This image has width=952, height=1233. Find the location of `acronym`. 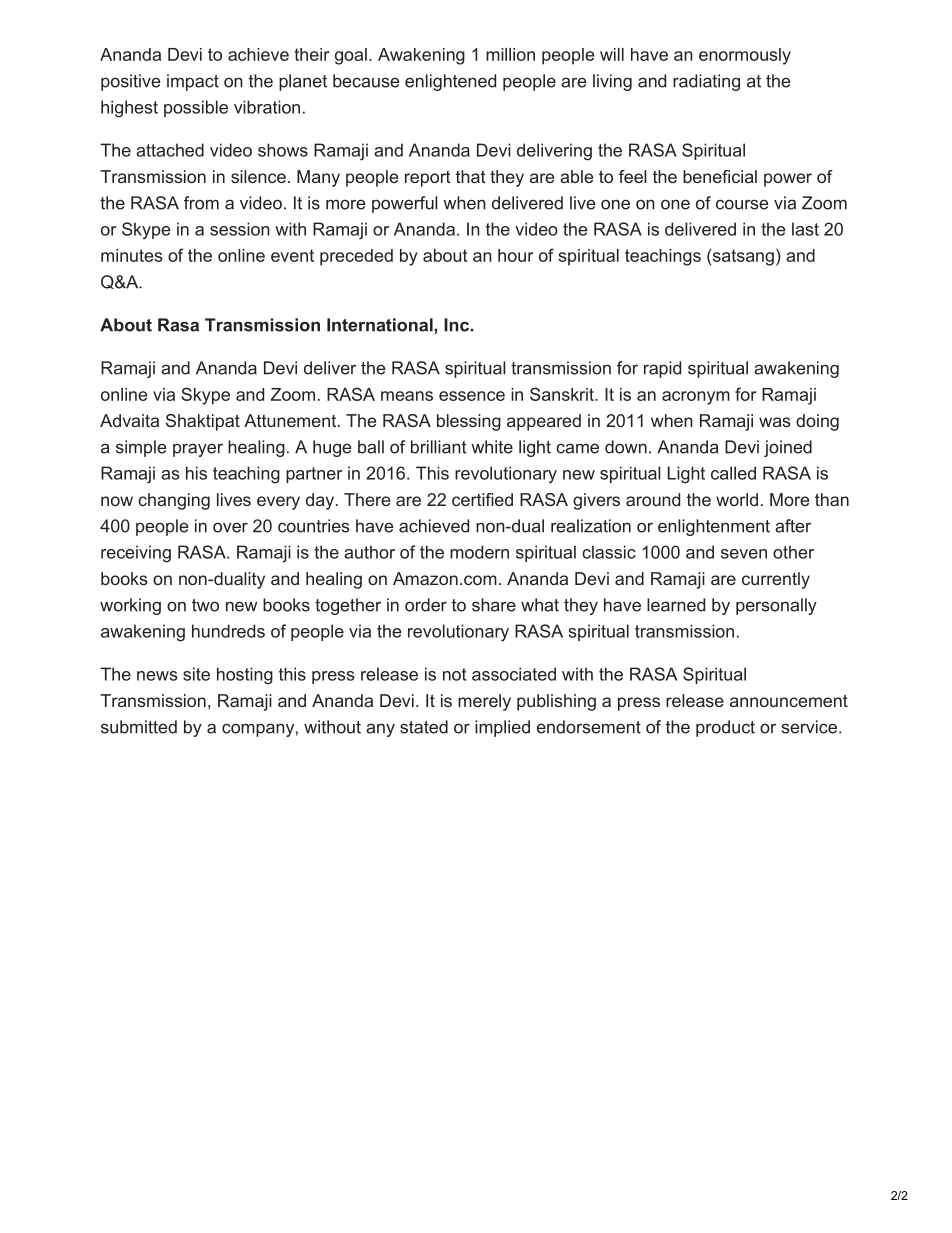

acronym is located at coordinates (696, 398).
